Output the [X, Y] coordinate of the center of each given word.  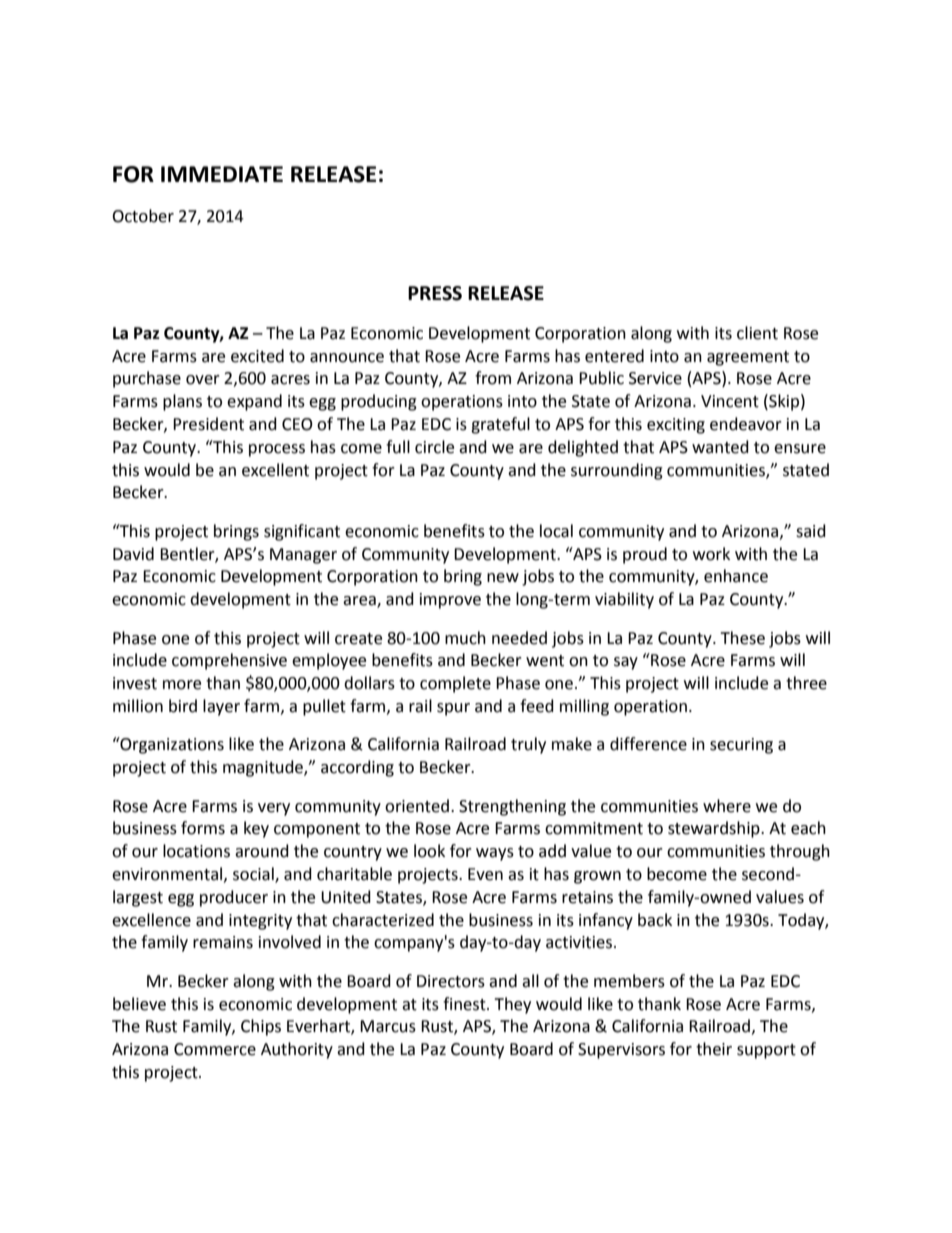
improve [450, 601]
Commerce [215, 1049]
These [742, 638]
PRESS [435, 293]
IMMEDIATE [222, 174]
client [757, 333]
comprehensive [229, 661]
